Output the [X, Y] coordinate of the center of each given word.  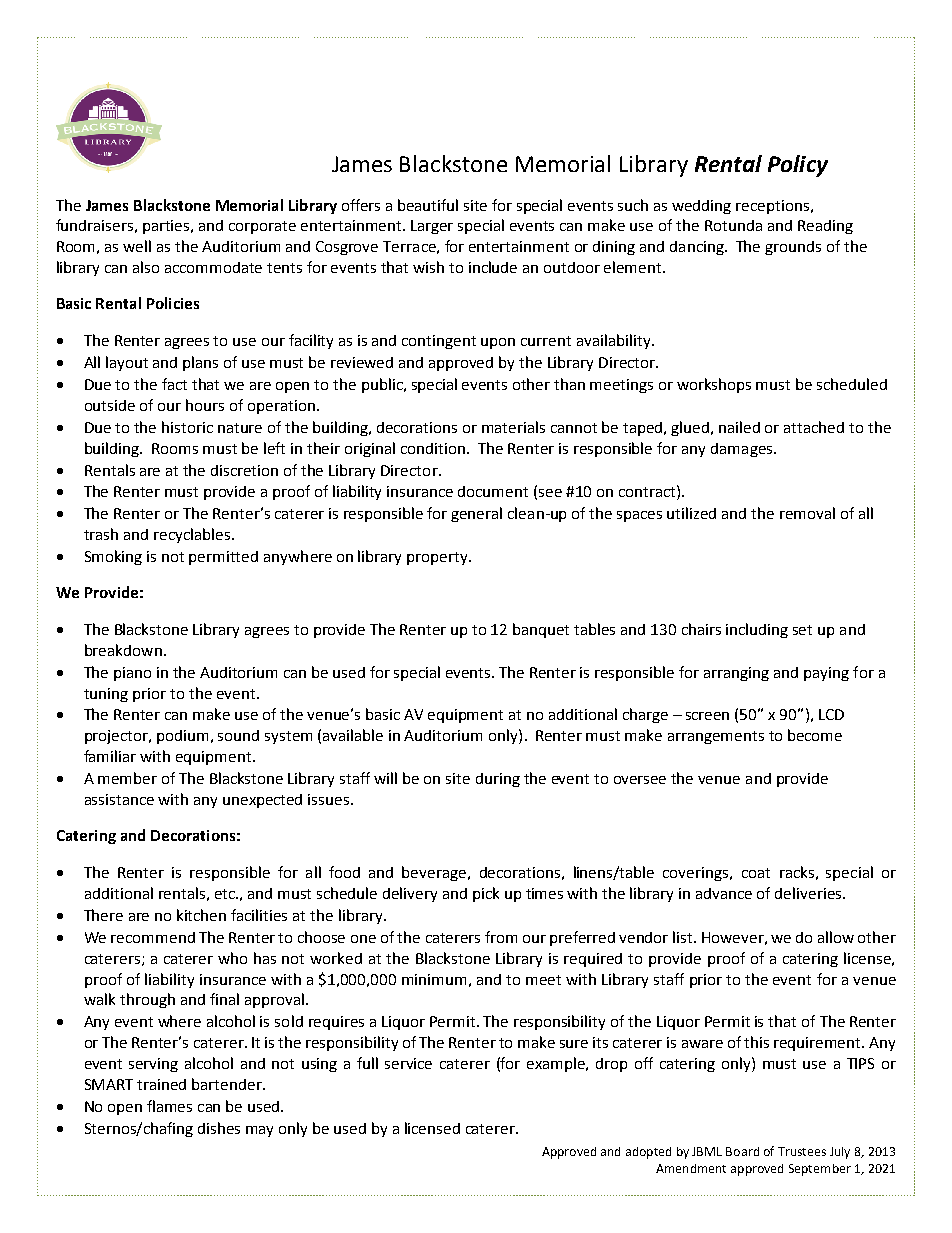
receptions [772, 207]
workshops [714, 385]
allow [836, 937]
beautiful [428, 205]
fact [174, 384]
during [498, 780]
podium [182, 737]
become [815, 735]
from [501, 937]
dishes [219, 1128]
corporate [262, 227]
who [232, 958]
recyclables [192, 535]
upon [498, 343]
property [438, 558]
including [757, 630]
